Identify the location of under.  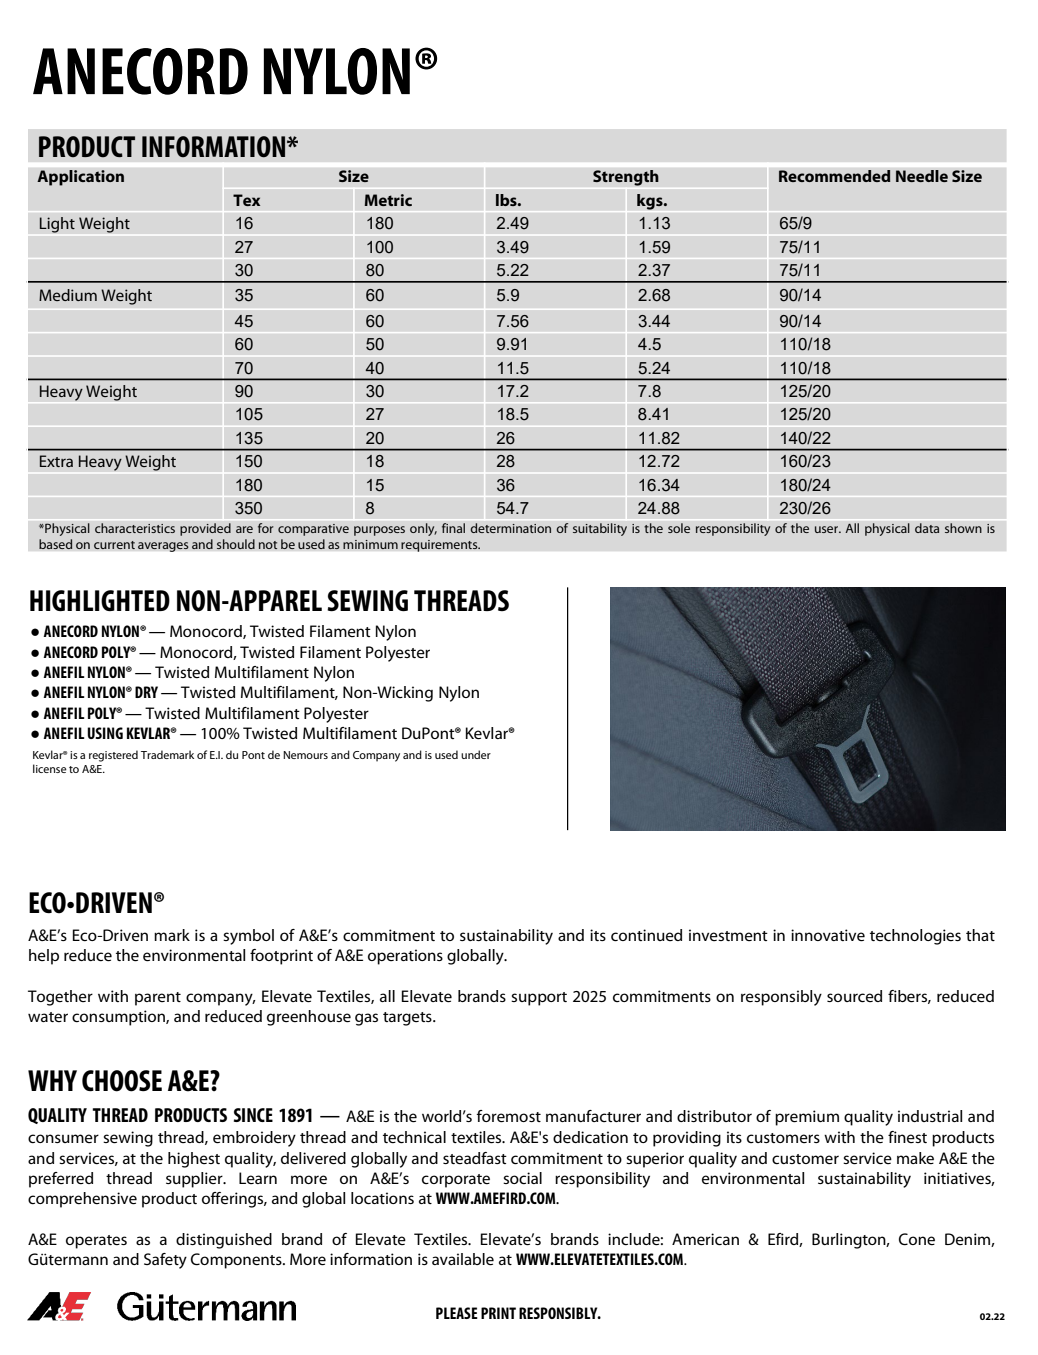
(476, 754).
